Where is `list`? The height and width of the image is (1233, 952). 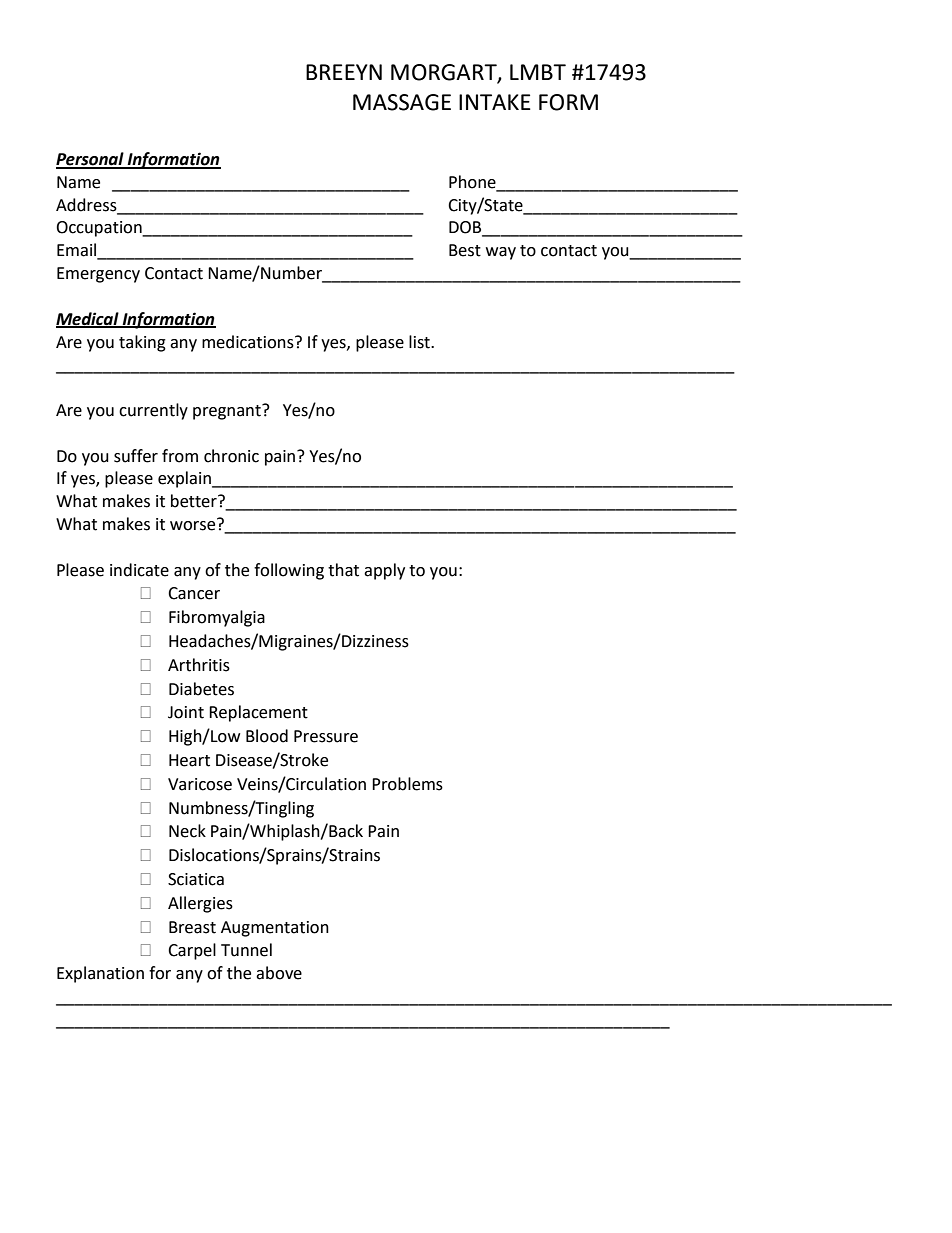 list is located at coordinates (420, 342).
